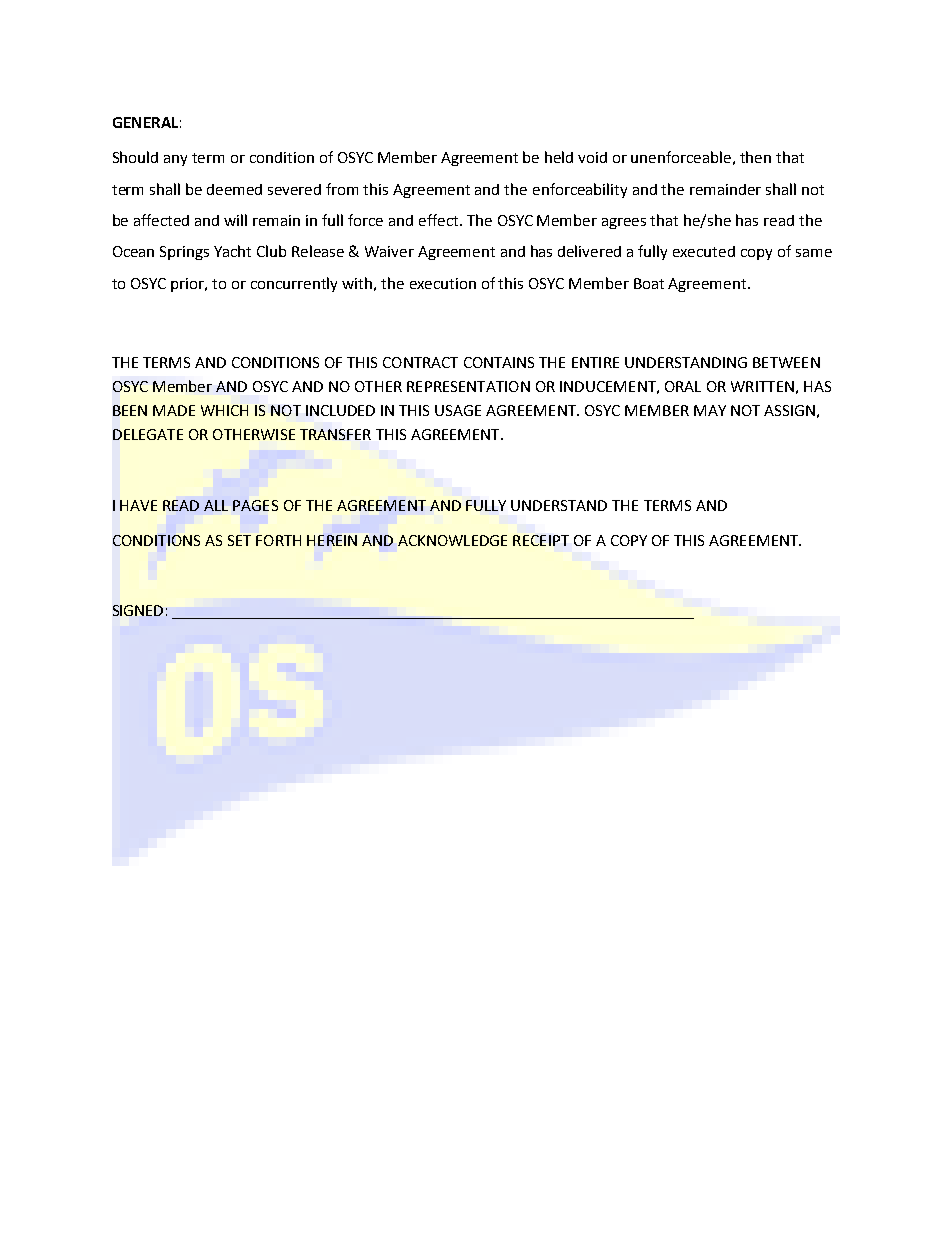 This document has width=952, height=1233. I want to click on SET, so click(239, 540).
